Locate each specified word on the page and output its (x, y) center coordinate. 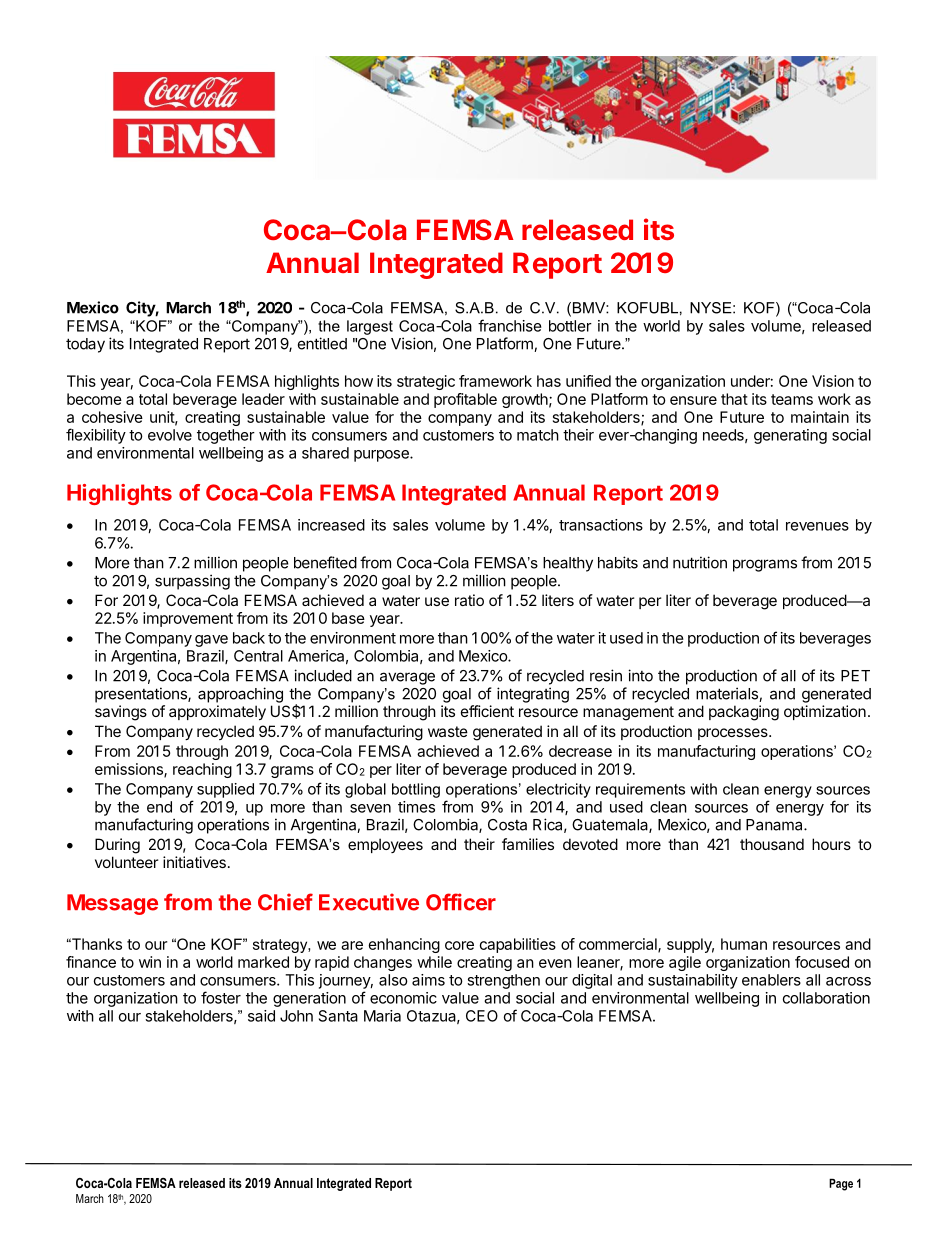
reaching (202, 770)
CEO (482, 1016)
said (261, 1016)
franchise (510, 325)
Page (841, 1184)
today (85, 345)
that (734, 399)
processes (734, 734)
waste (448, 731)
